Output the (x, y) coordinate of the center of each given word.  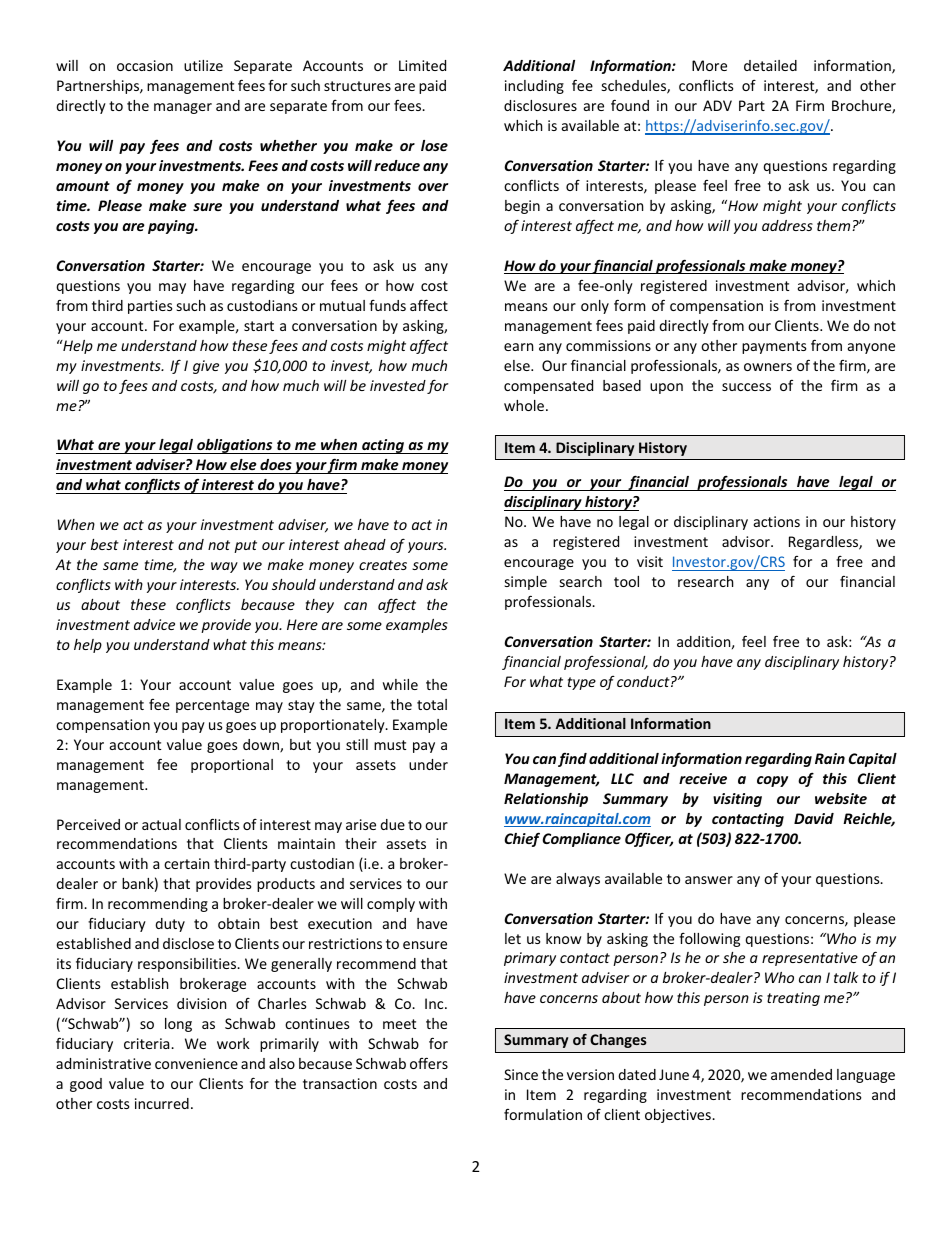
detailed (770, 65)
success (746, 387)
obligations (235, 446)
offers (429, 1063)
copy (772, 781)
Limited (422, 65)
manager (183, 108)
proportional (232, 766)
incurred (162, 1103)
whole (525, 405)
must (390, 745)
